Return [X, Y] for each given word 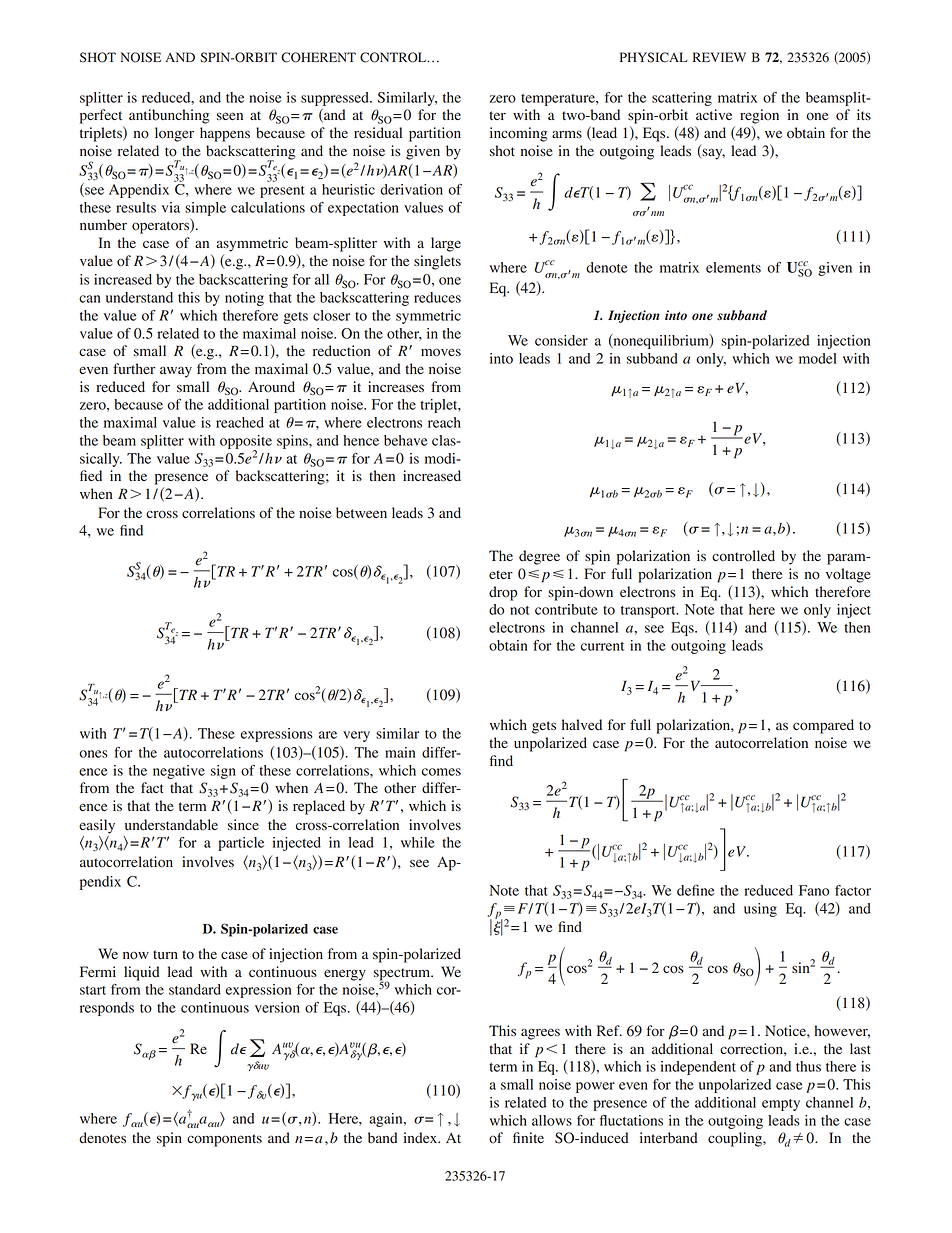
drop [503, 593]
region [759, 116]
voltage [848, 575]
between [361, 513]
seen [230, 116]
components [224, 1140]
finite [528, 1137]
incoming [518, 134]
